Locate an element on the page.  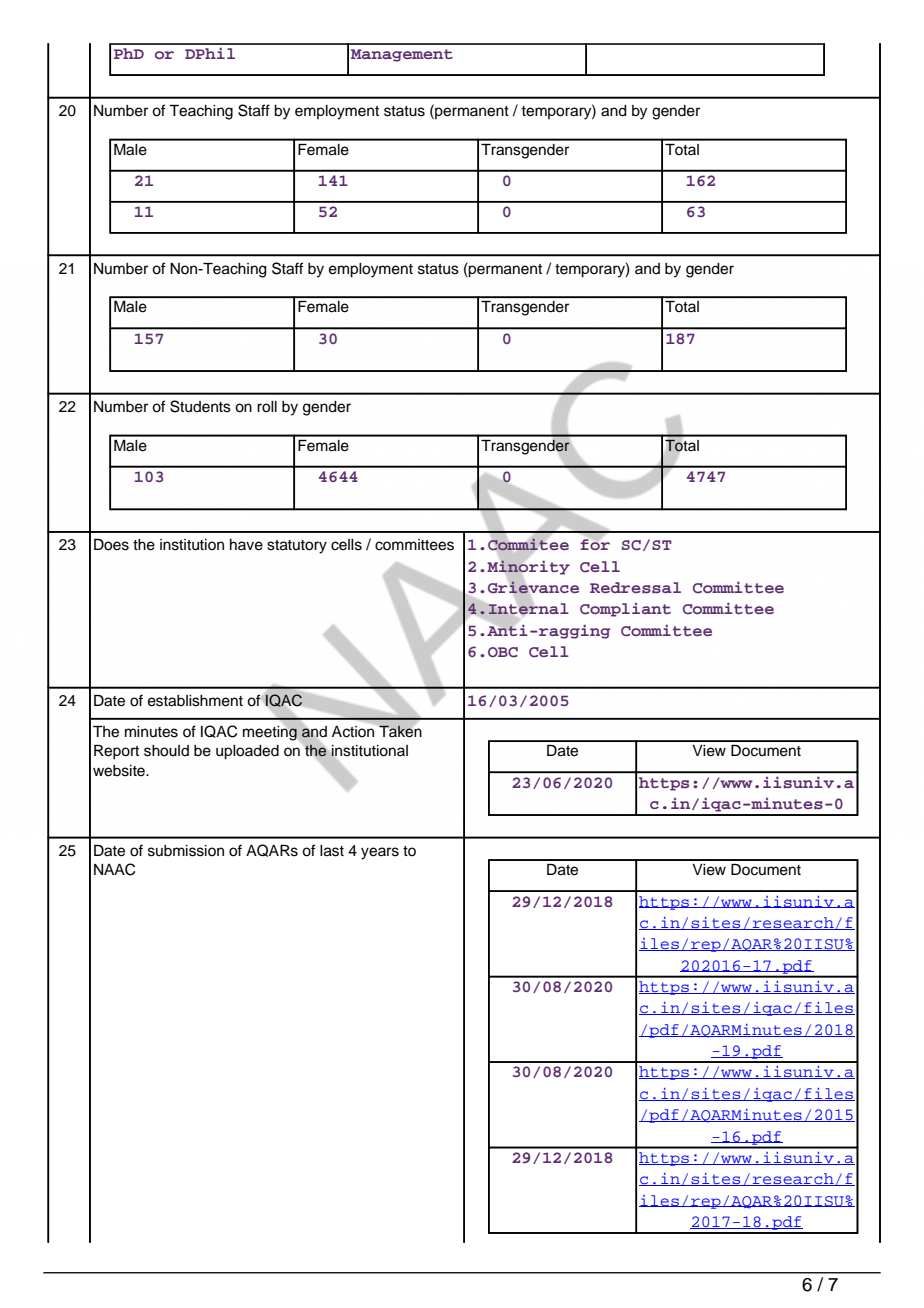
Management is located at coordinates (402, 55).
